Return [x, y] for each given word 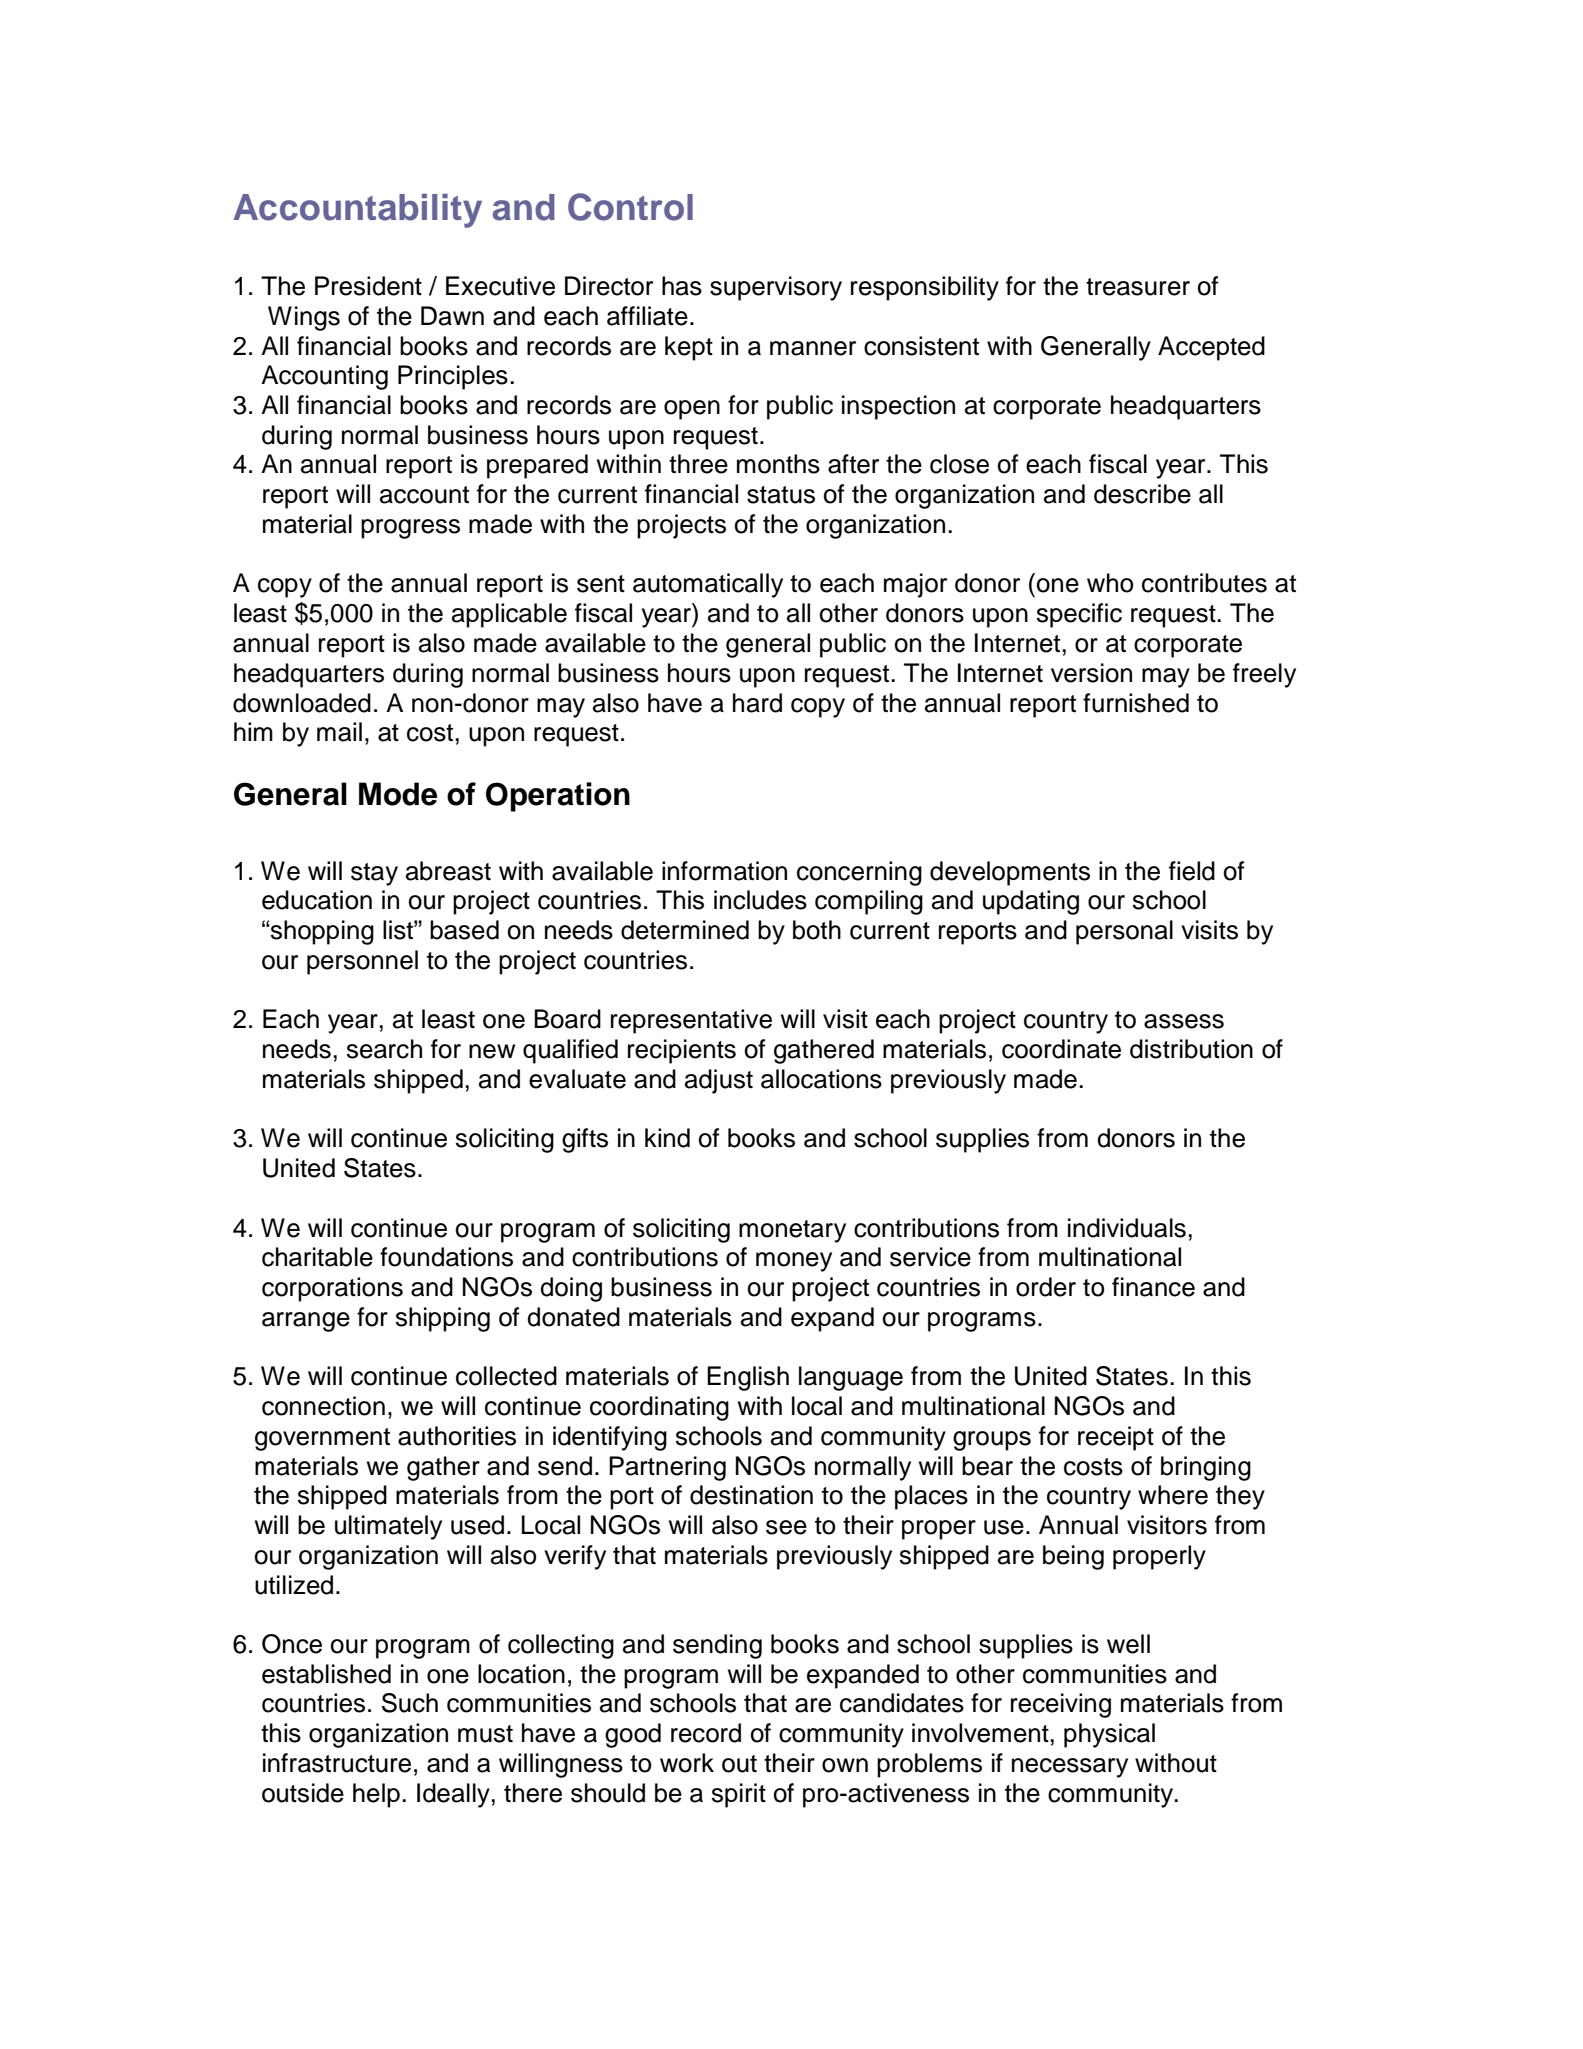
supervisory [776, 288]
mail [339, 732]
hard [757, 703]
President [368, 286]
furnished [1136, 703]
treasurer [1138, 287]
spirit [738, 1795]
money [794, 1262]
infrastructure [337, 1763]
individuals [1127, 1228]
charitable [317, 1257]
